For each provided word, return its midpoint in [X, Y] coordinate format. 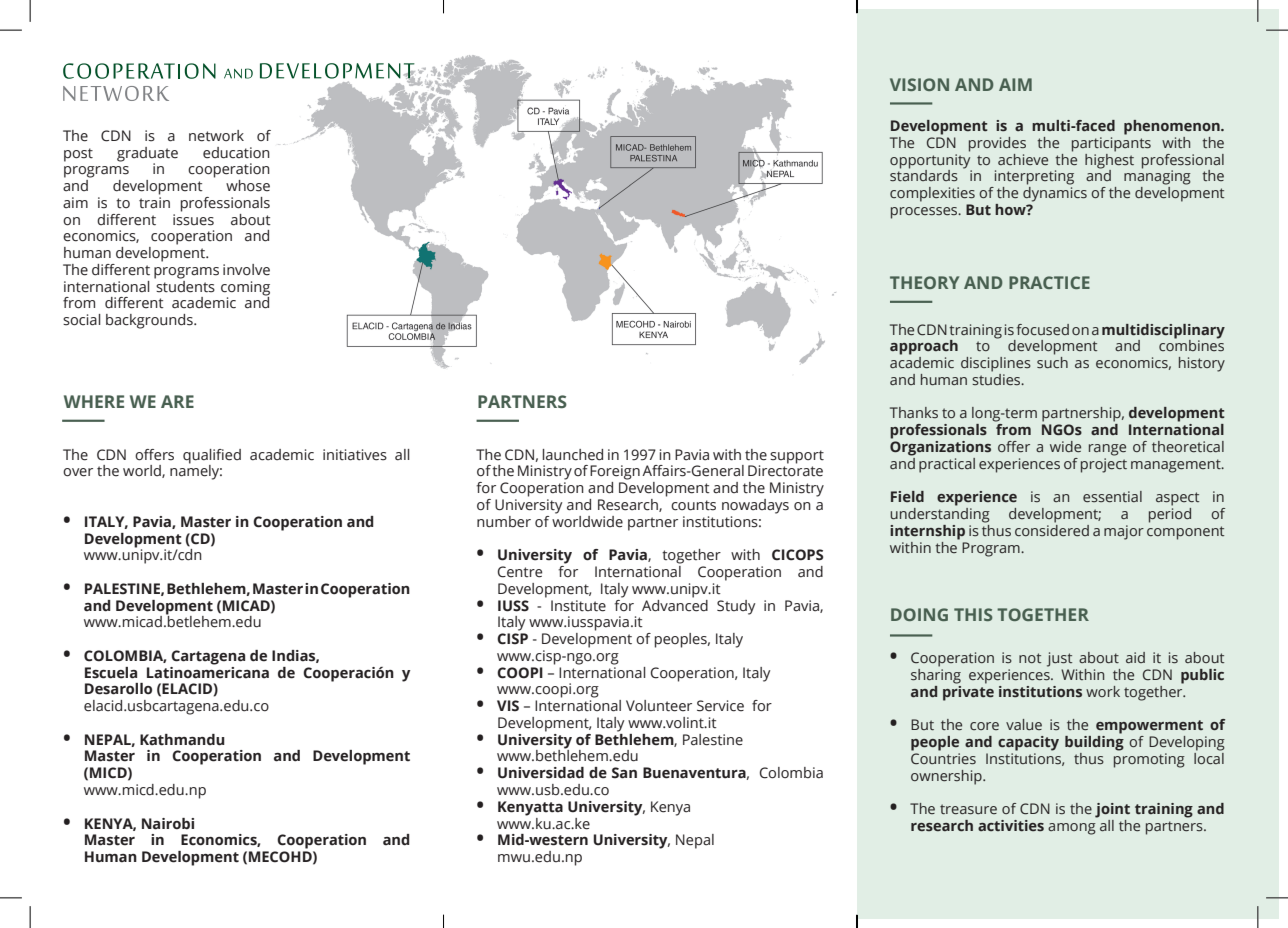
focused [1043, 329]
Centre [520, 572]
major [1124, 532]
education [236, 153]
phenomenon [1173, 127]
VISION [919, 84]
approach [924, 347]
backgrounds [150, 321]
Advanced [675, 604]
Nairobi [168, 824]
